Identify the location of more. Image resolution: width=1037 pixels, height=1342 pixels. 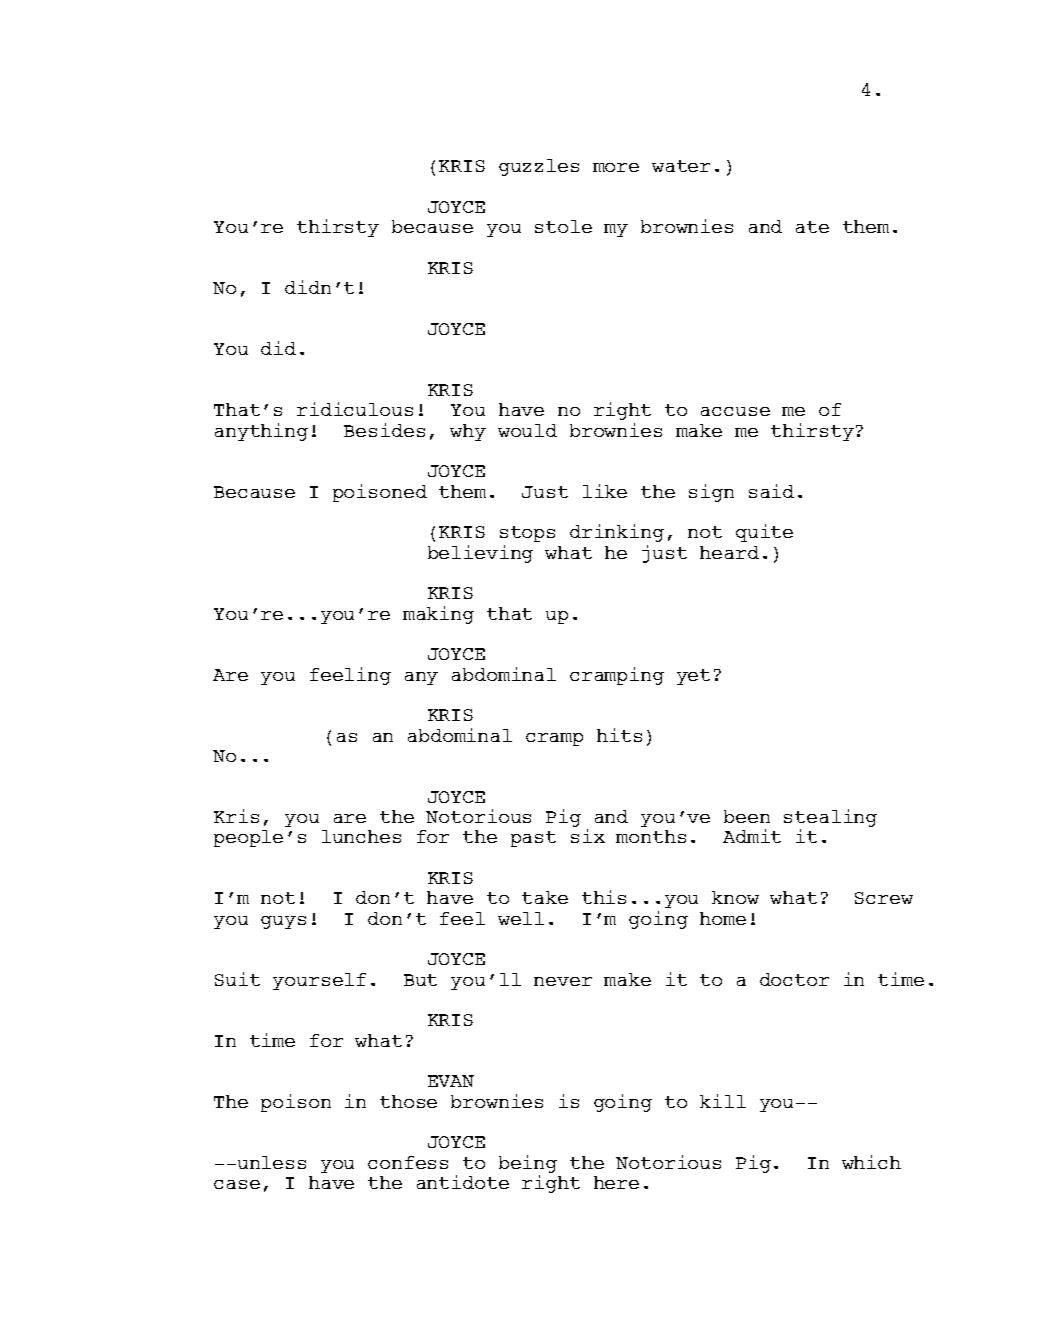
(616, 167).
